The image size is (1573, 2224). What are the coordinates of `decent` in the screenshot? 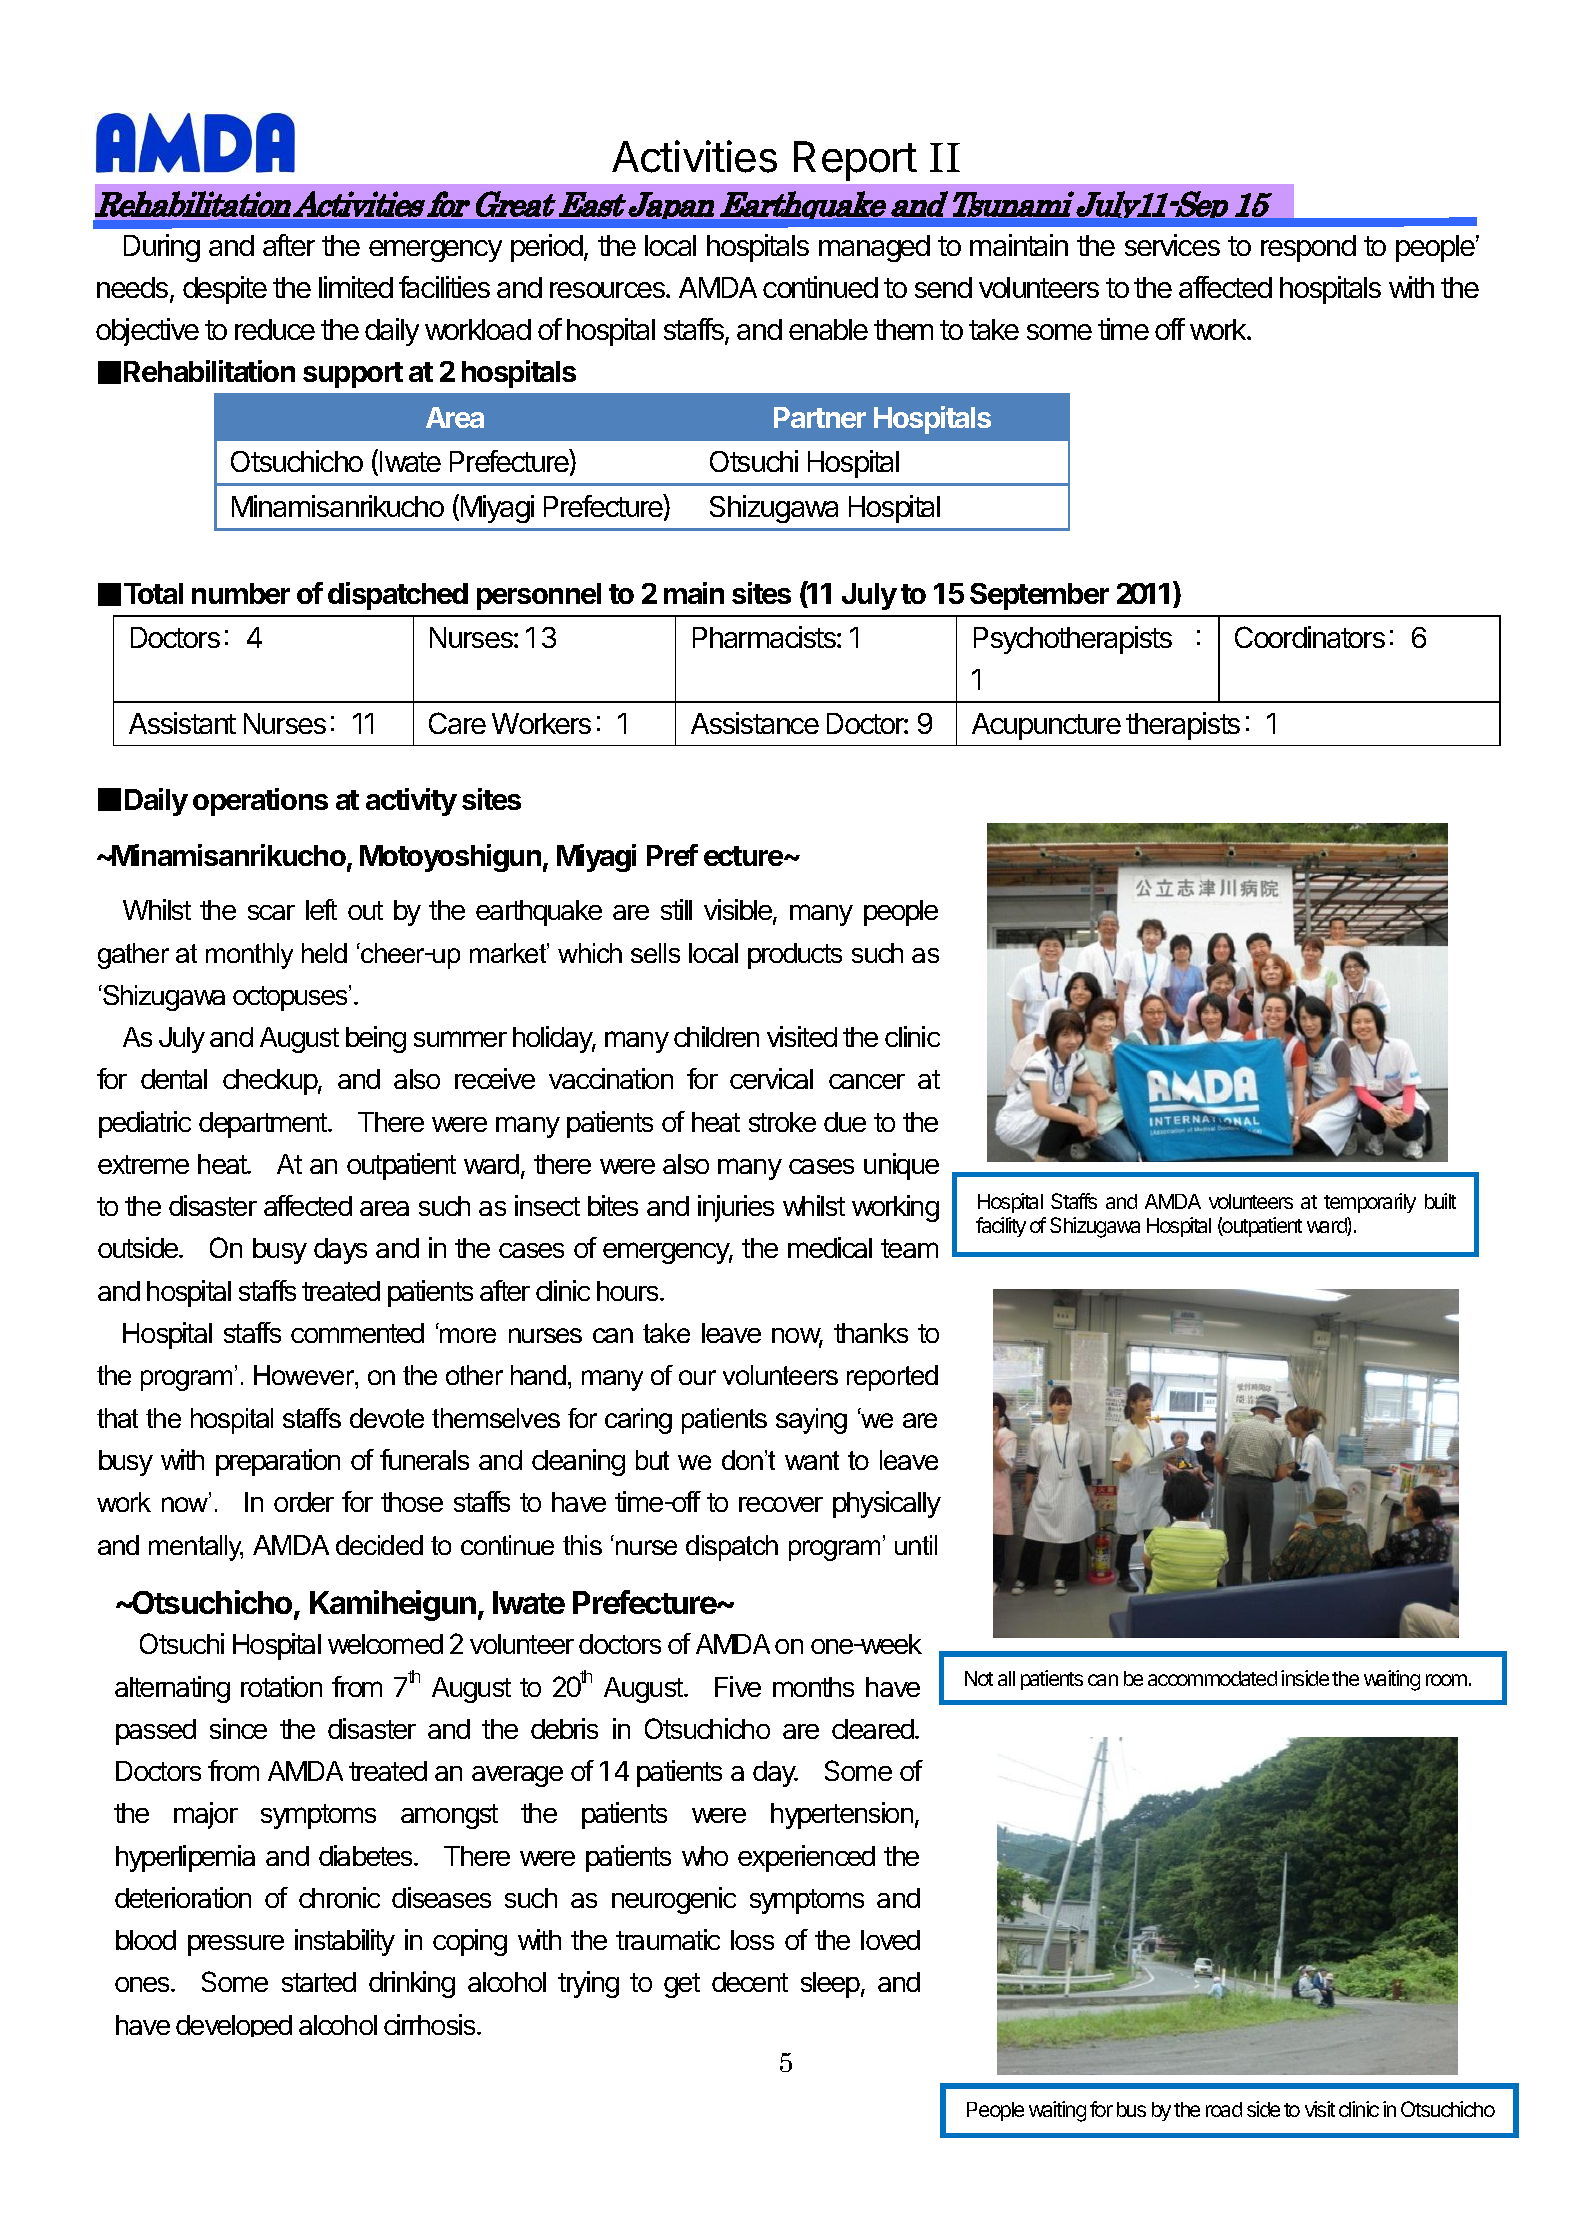 It's located at (750, 1982).
